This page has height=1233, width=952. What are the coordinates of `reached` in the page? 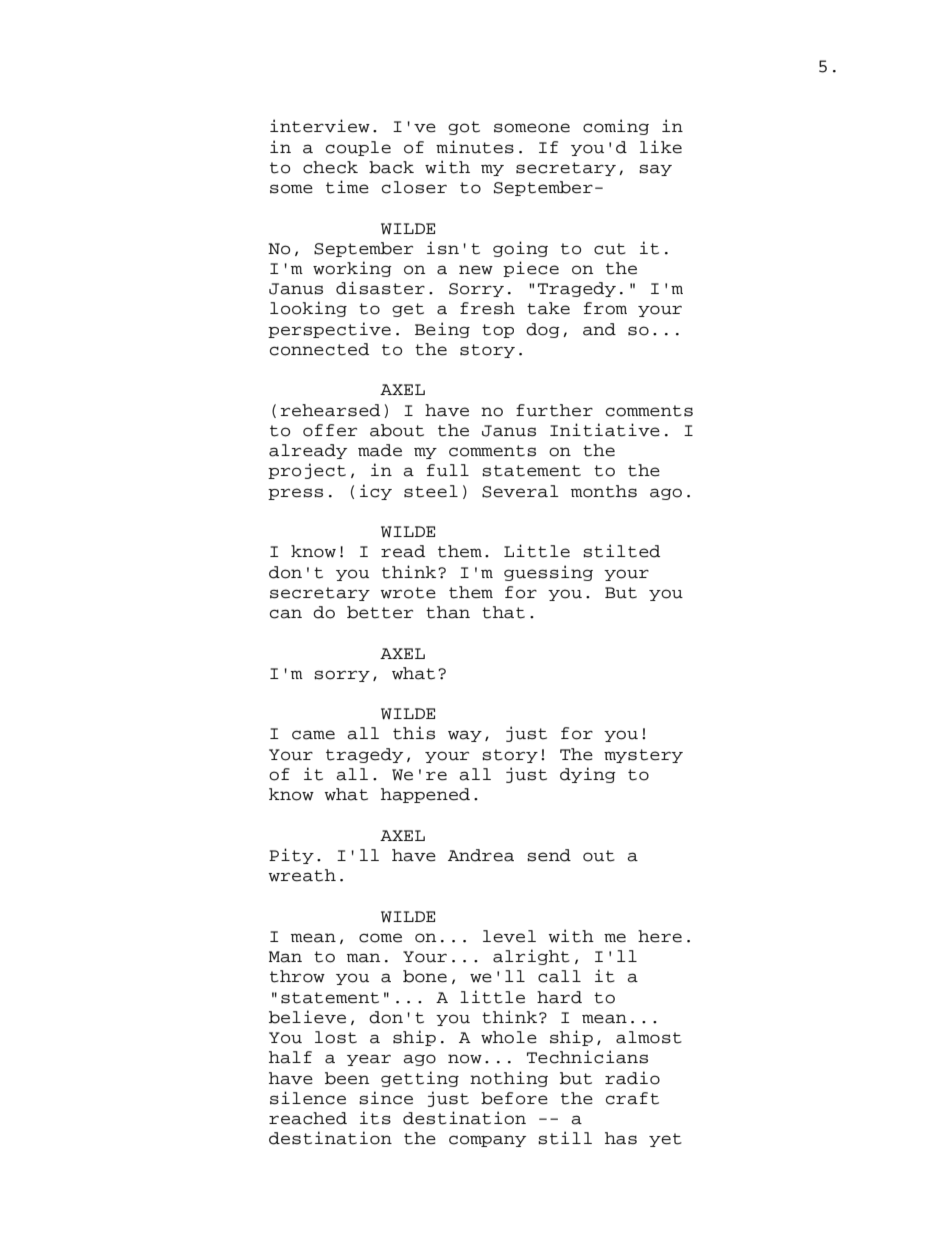 It's located at (308, 1118).
